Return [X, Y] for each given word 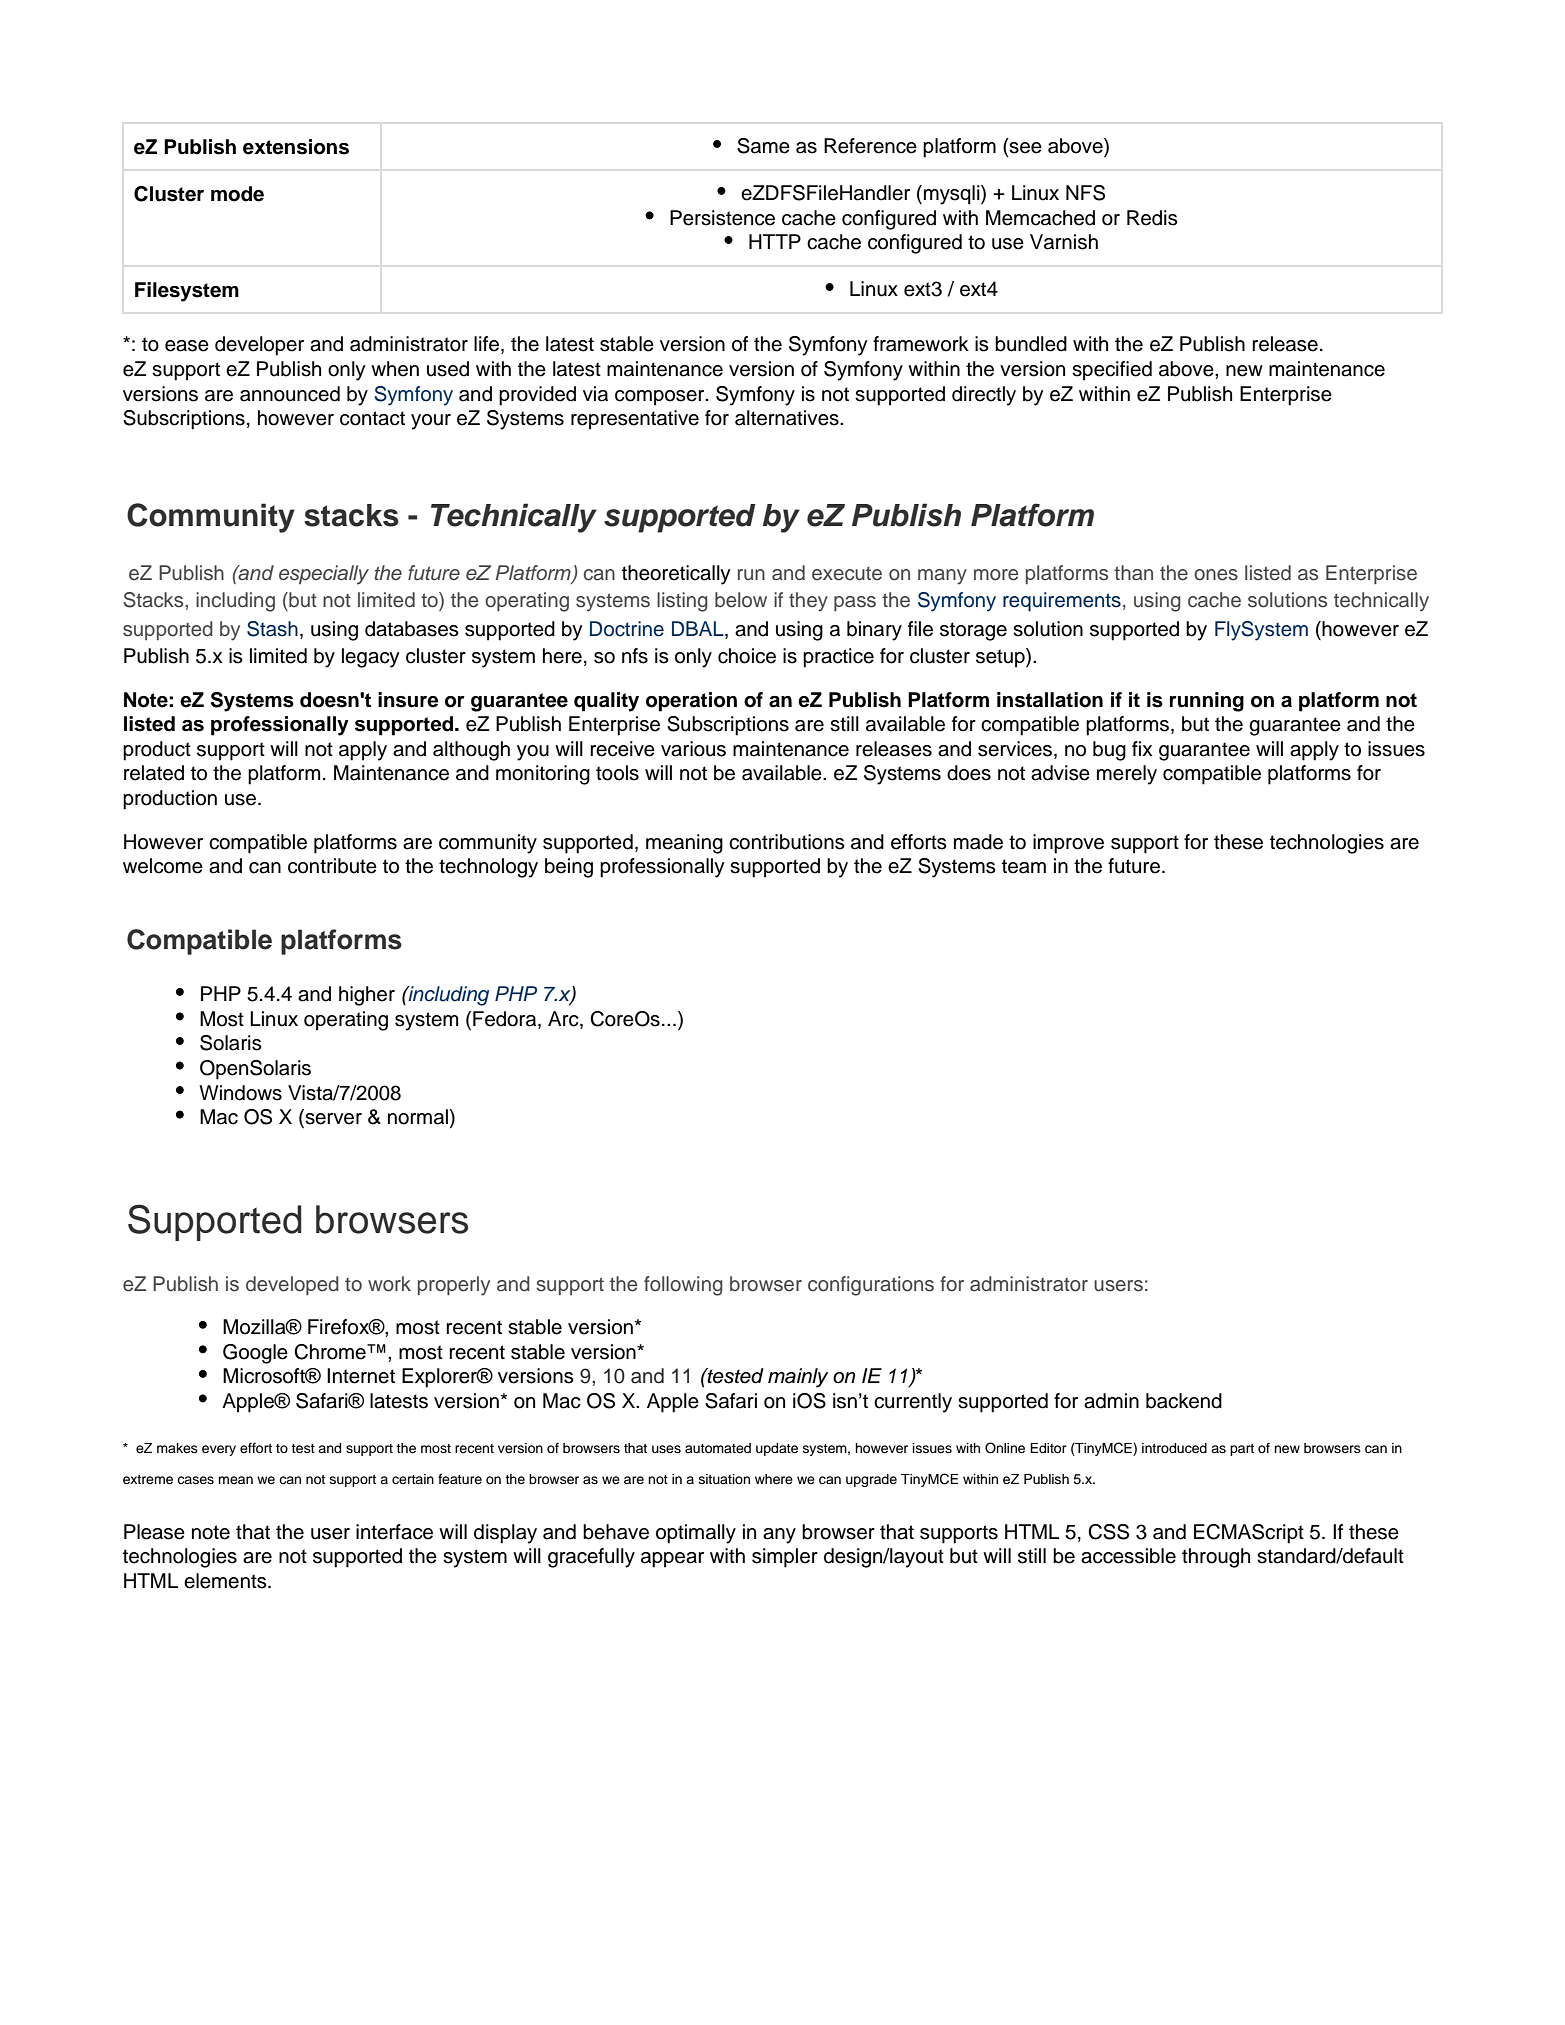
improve [1068, 844]
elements [226, 1581]
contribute [332, 866]
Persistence [722, 218]
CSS [1108, 1532]
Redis [1152, 218]
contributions [787, 842]
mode [237, 194]
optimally [696, 1534]
